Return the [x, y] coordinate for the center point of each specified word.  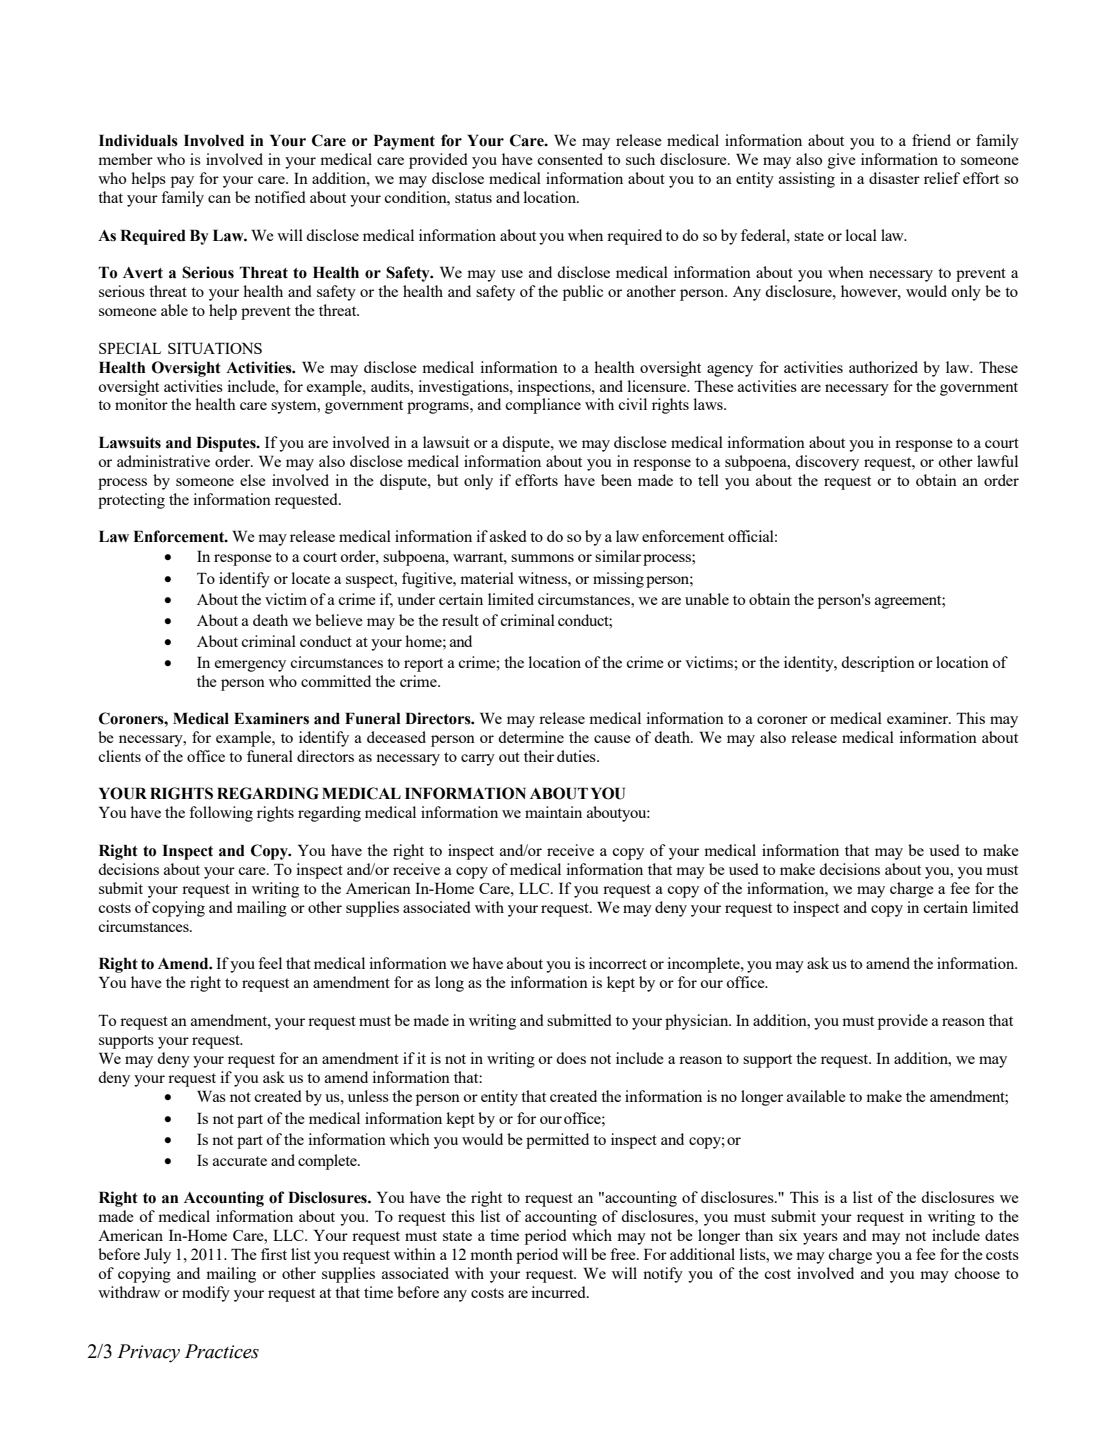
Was [211, 1096]
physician [698, 1022]
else [253, 480]
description [878, 664]
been [616, 480]
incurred [559, 1292]
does [571, 1058]
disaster [894, 178]
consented [570, 159]
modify [206, 1294]
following [221, 814]
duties [577, 756]
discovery [827, 463]
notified [280, 197]
